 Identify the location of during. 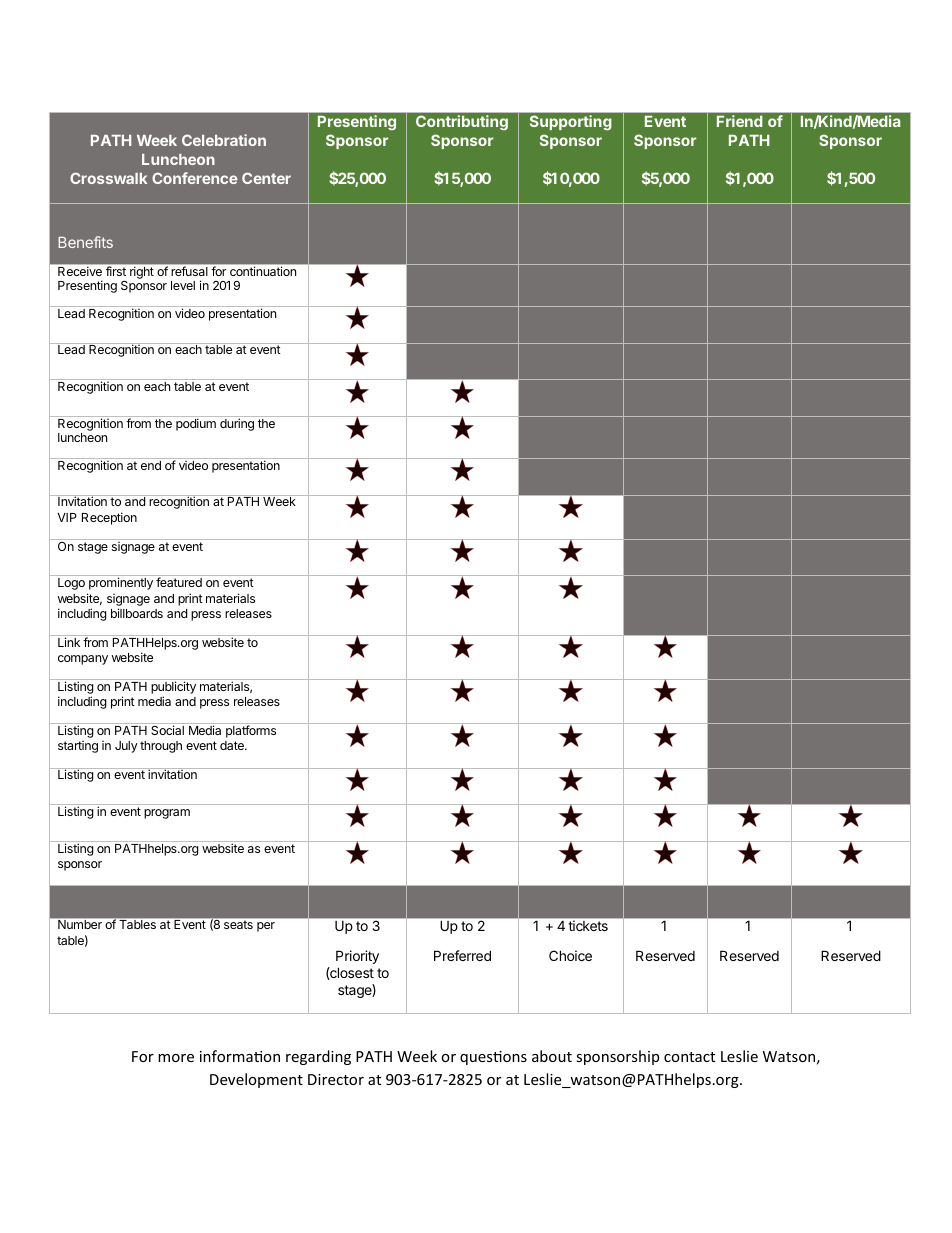
(237, 424).
